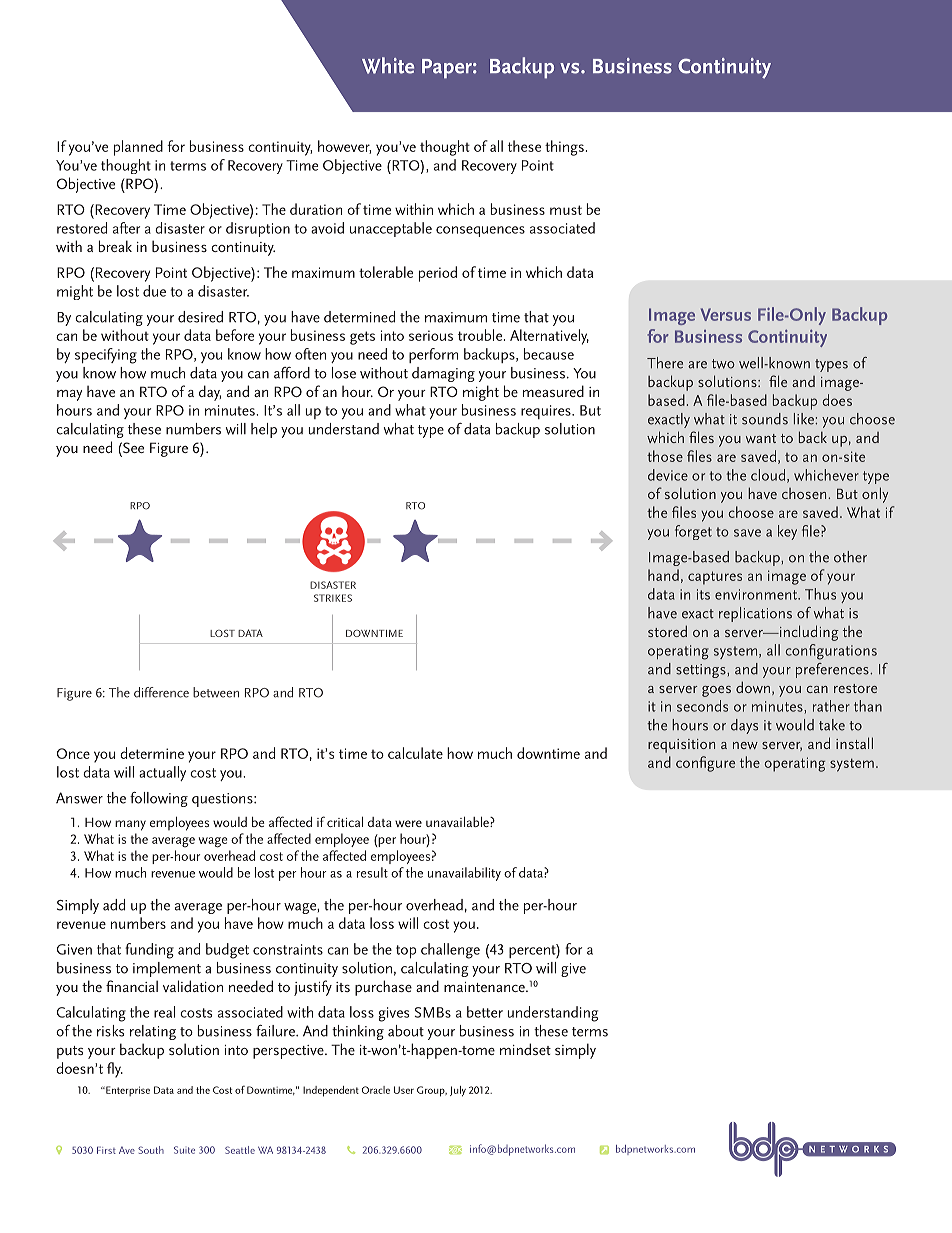 The height and width of the screenshot is (1233, 952). Describe the element at coordinates (388, 65) in the screenshot. I see `White` at that location.
